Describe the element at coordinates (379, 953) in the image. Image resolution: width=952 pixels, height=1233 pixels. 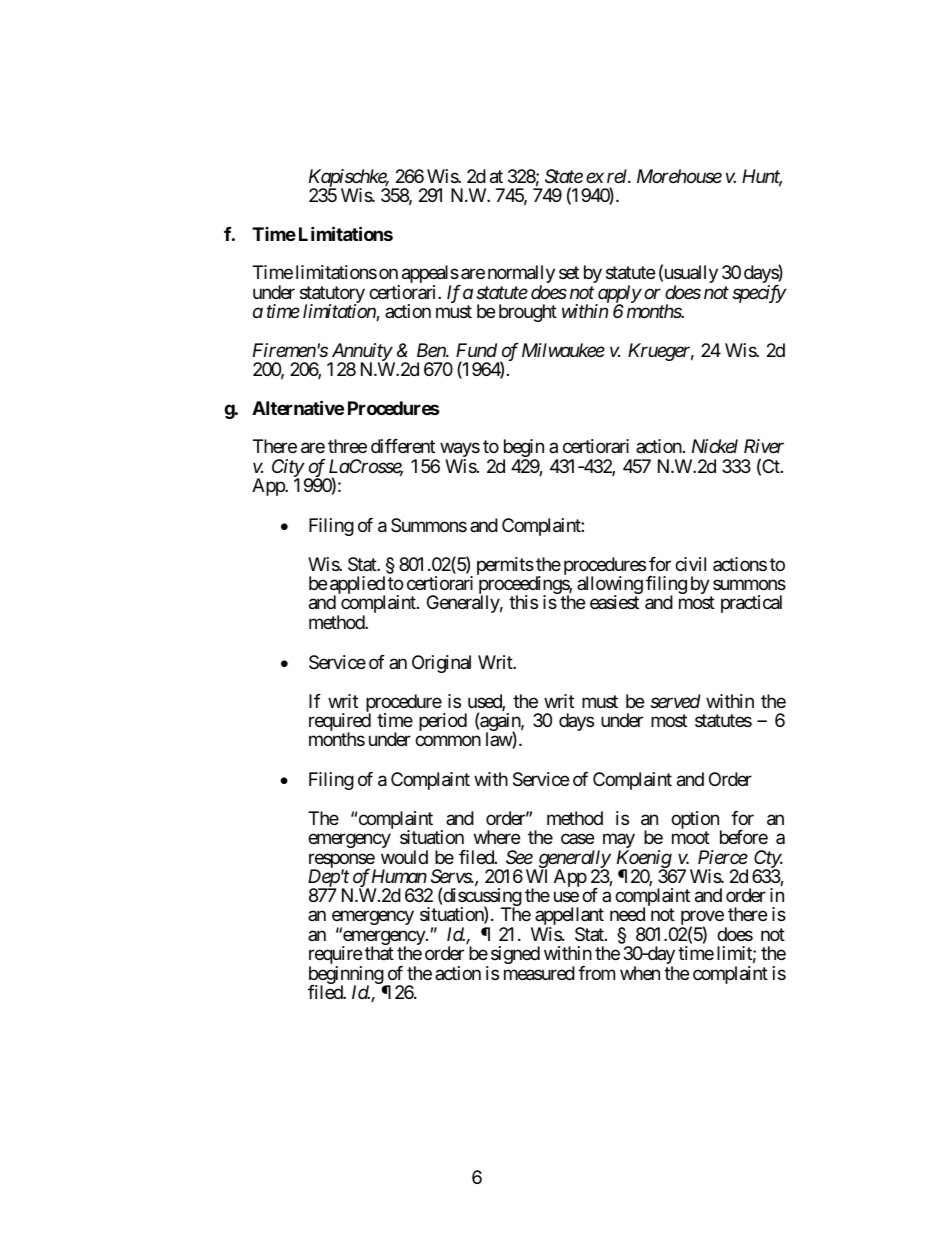
I see `that` at that location.
